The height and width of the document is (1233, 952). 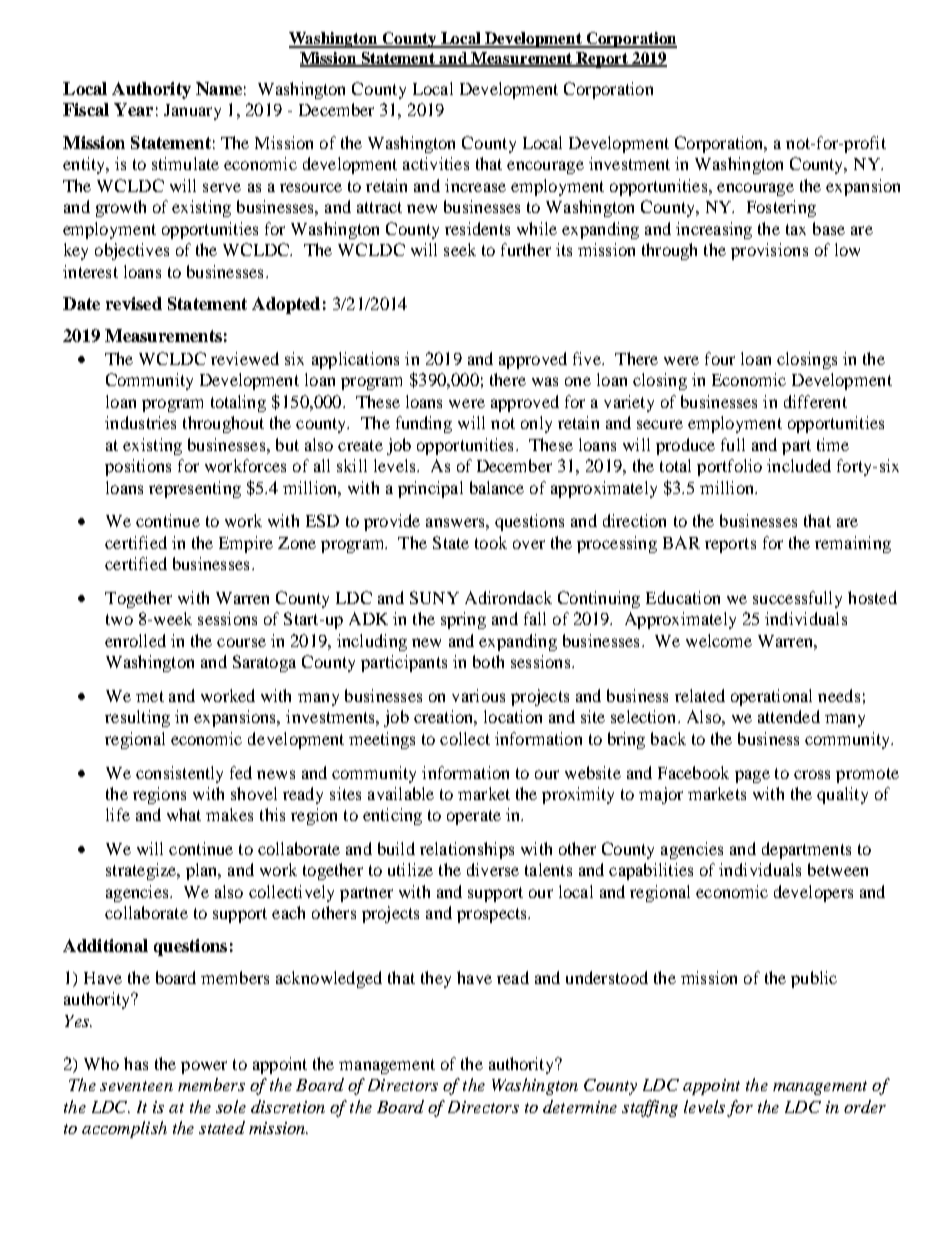 What do you see at coordinates (781, 208) in the document?
I see `Fostering` at bounding box center [781, 208].
